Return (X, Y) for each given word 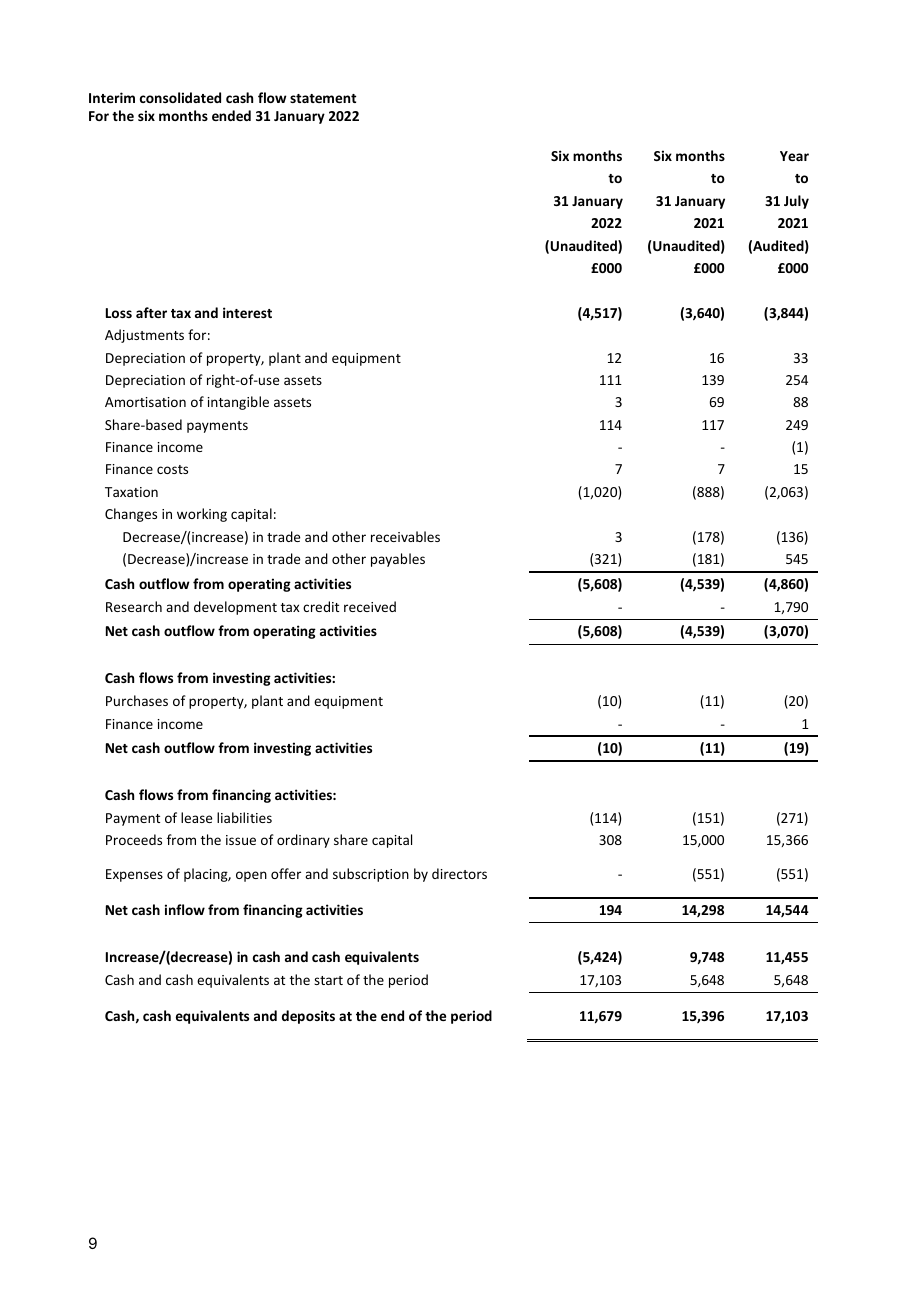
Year (794, 156)
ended (231, 115)
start (328, 980)
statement (323, 98)
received (370, 606)
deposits (308, 1017)
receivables (405, 536)
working (202, 515)
